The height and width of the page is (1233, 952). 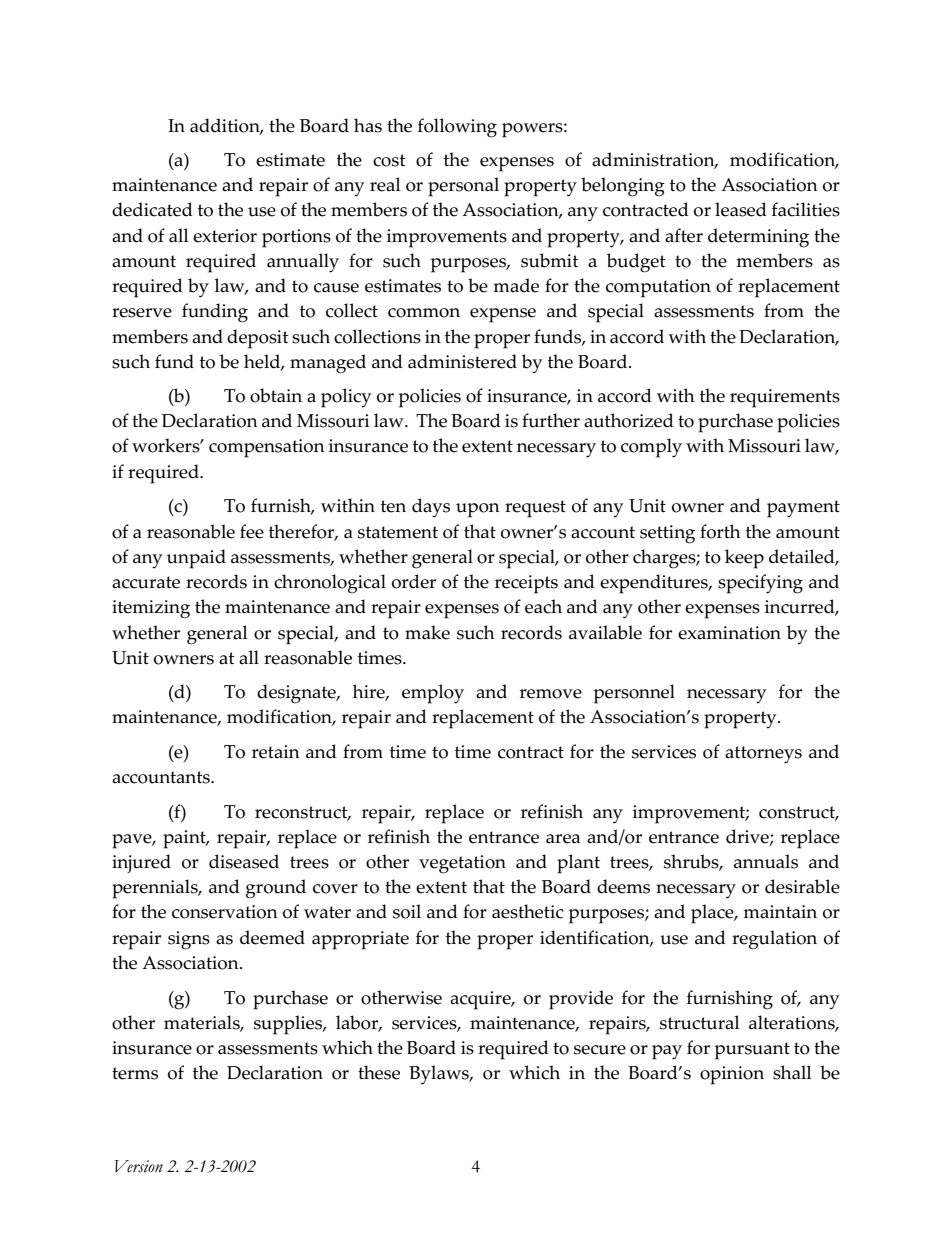 What do you see at coordinates (463, 187) in the page?
I see `personal` at bounding box center [463, 187].
